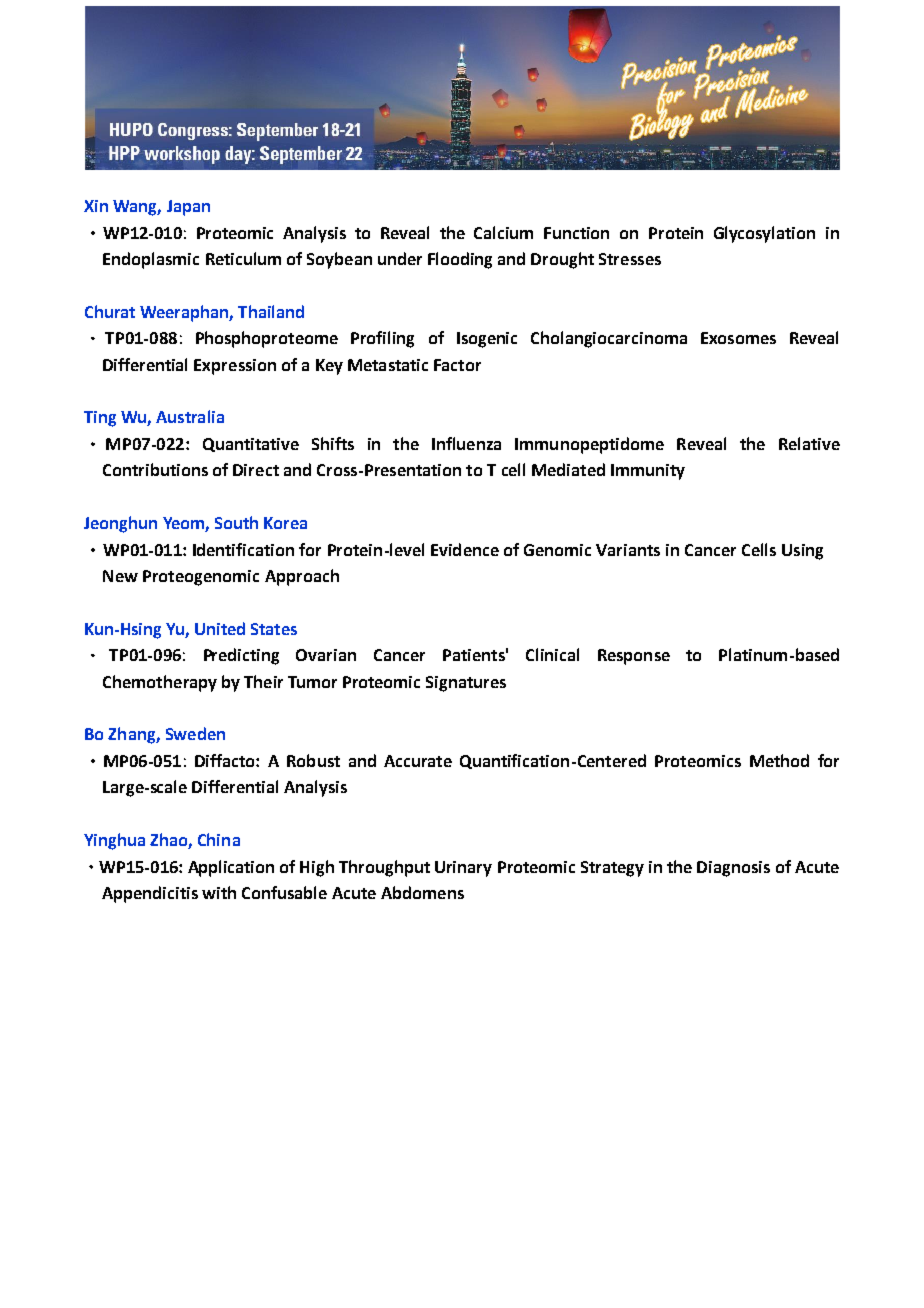 Image resolution: width=924 pixels, height=1308 pixels. Describe the element at coordinates (802, 552) in the page. I see `Using` at that location.
